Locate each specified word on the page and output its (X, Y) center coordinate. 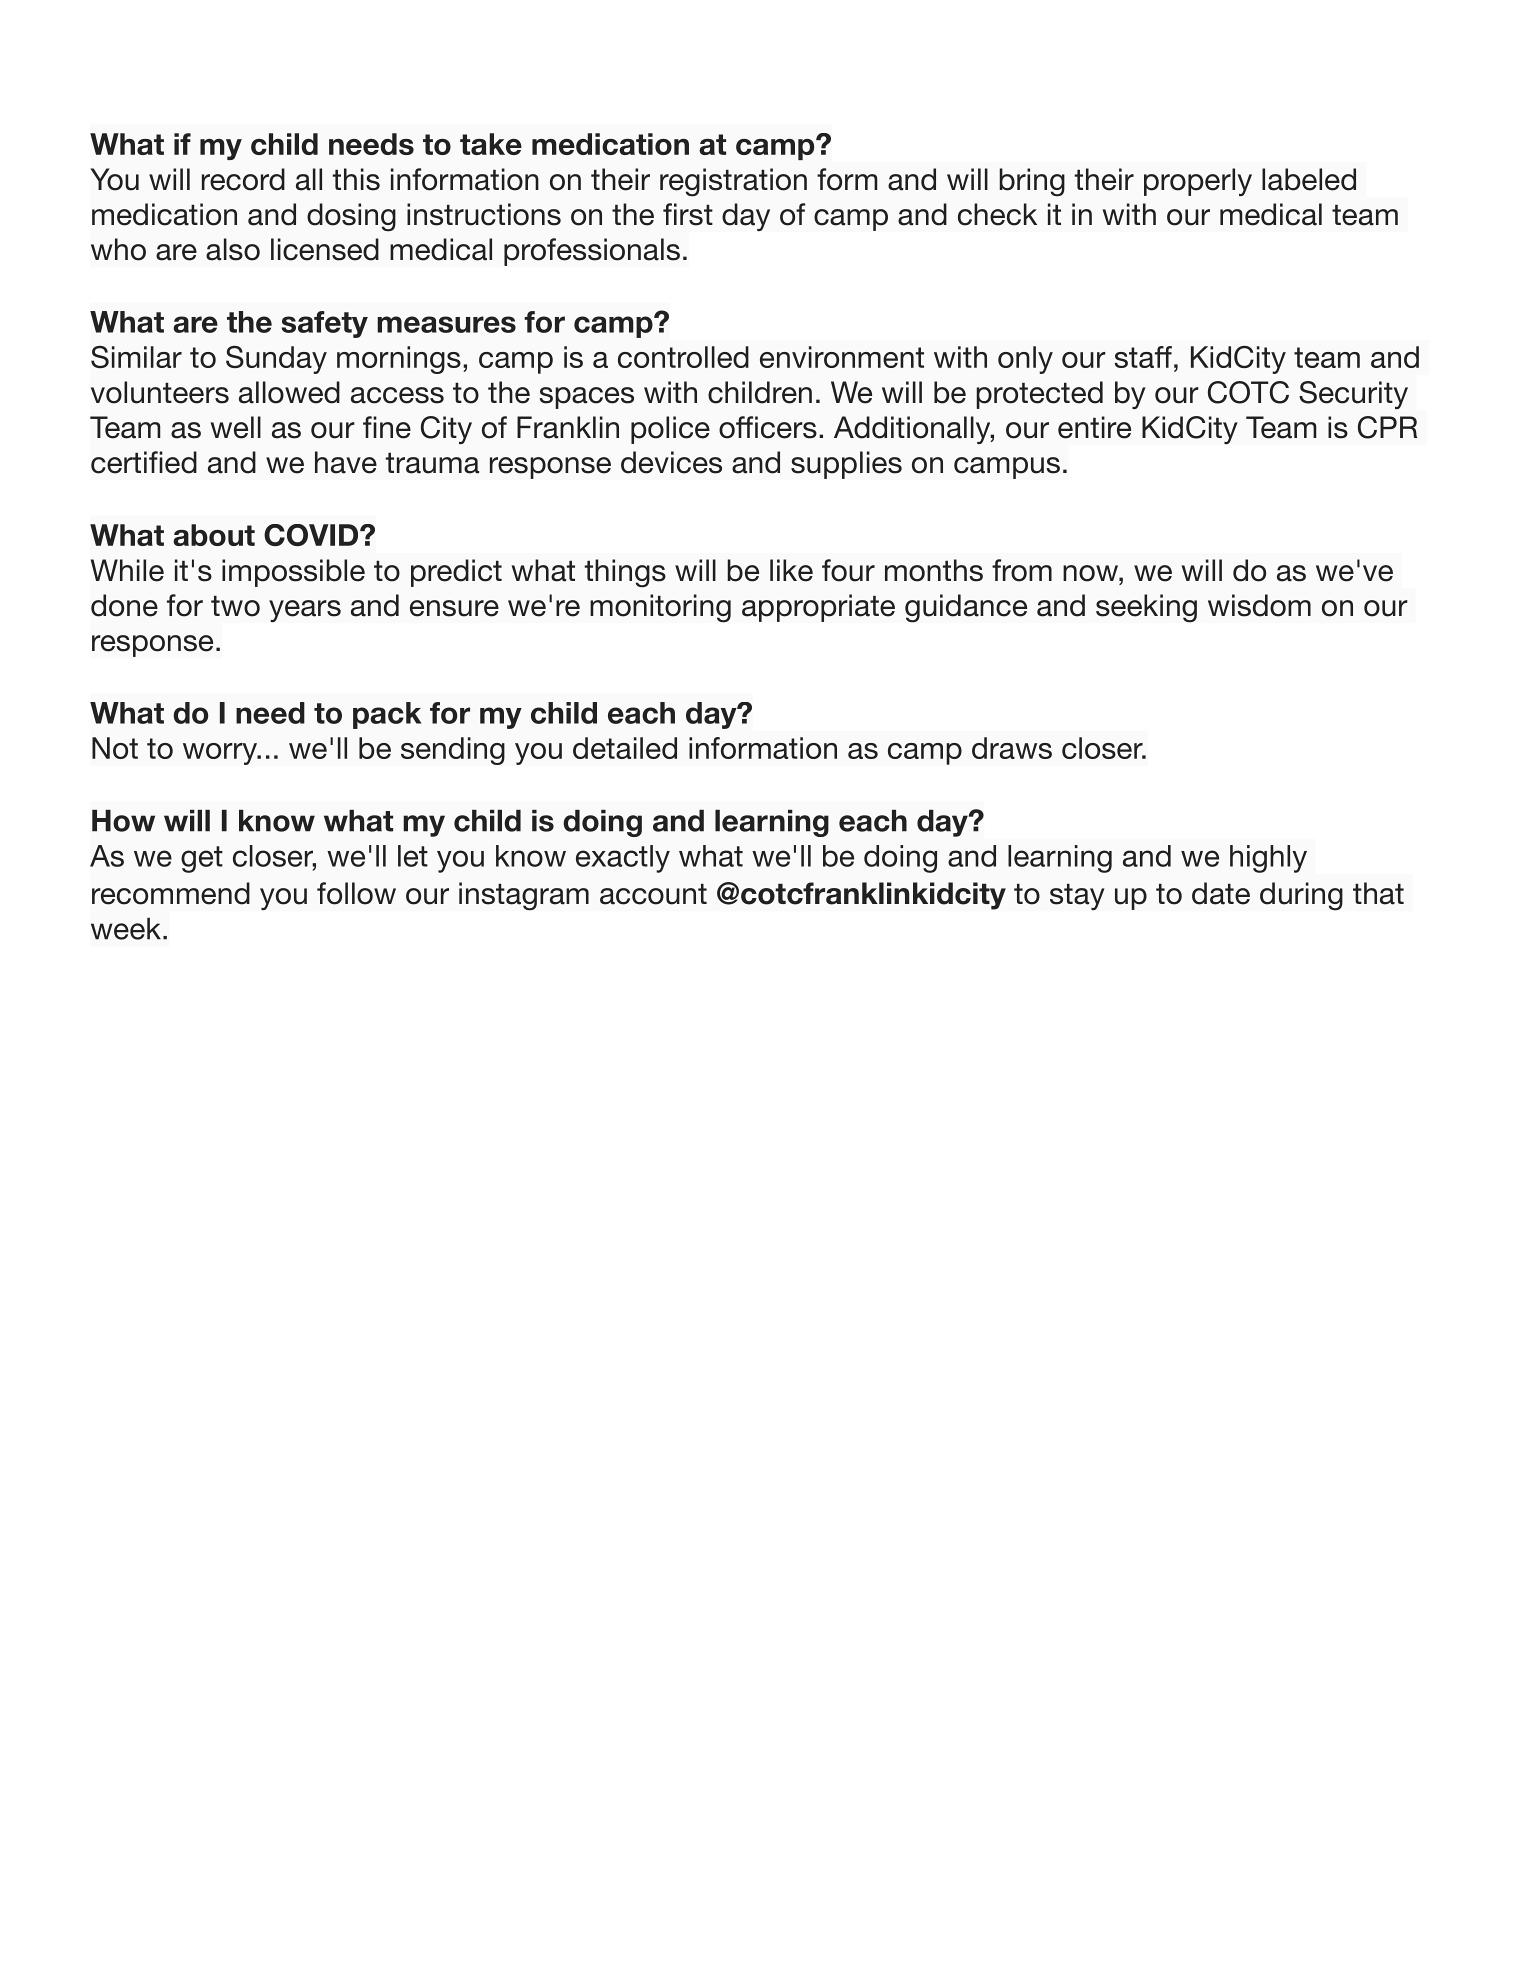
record (243, 179)
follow (356, 893)
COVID (312, 535)
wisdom (1259, 605)
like (791, 570)
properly (1198, 182)
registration (733, 182)
